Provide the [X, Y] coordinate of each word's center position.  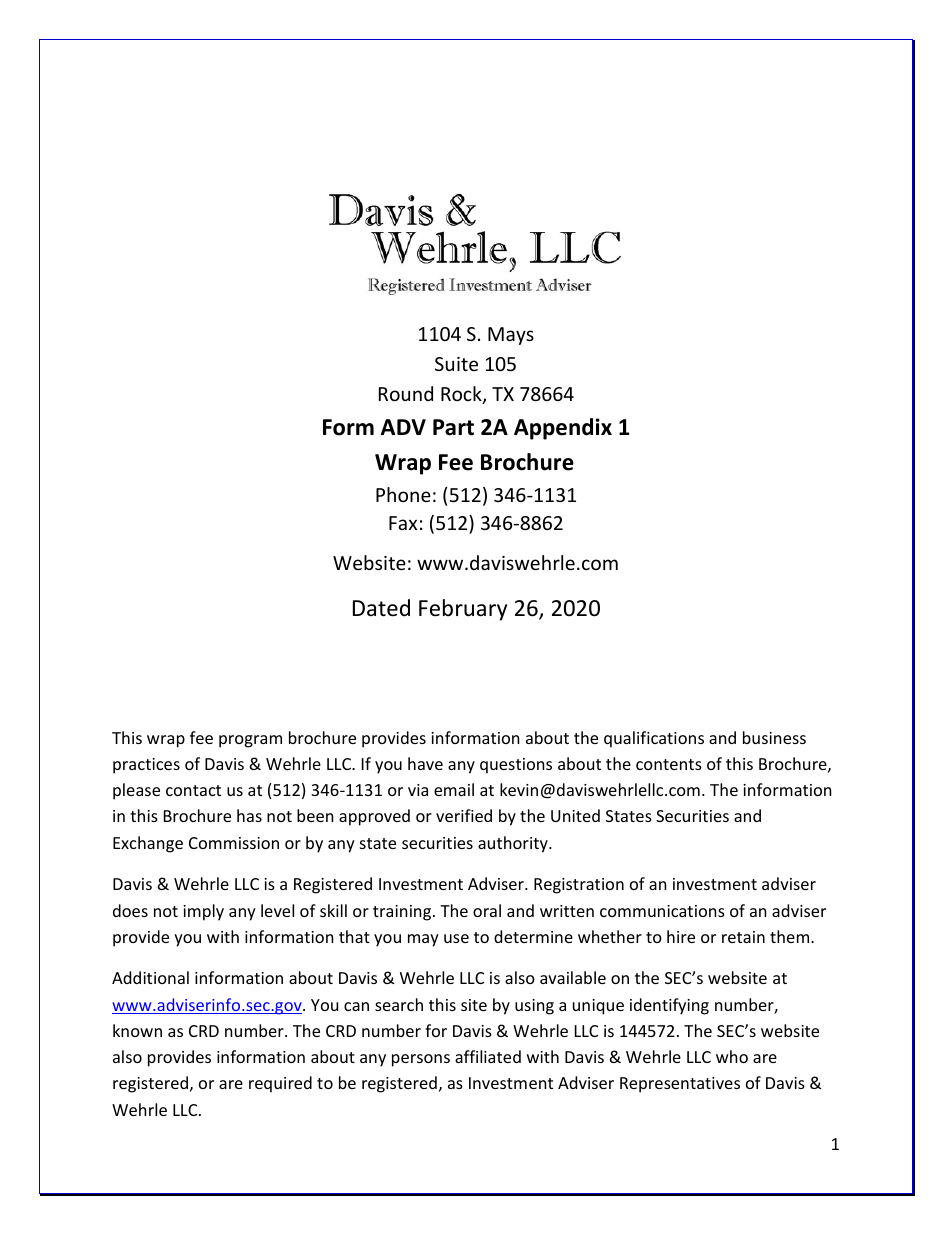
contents [669, 764]
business [774, 737]
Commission [234, 843]
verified [464, 815]
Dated [381, 608]
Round [406, 393]
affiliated [488, 1056]
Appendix [563, 429]
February [463, 610]
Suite [456, 364]
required [280, 1084]
